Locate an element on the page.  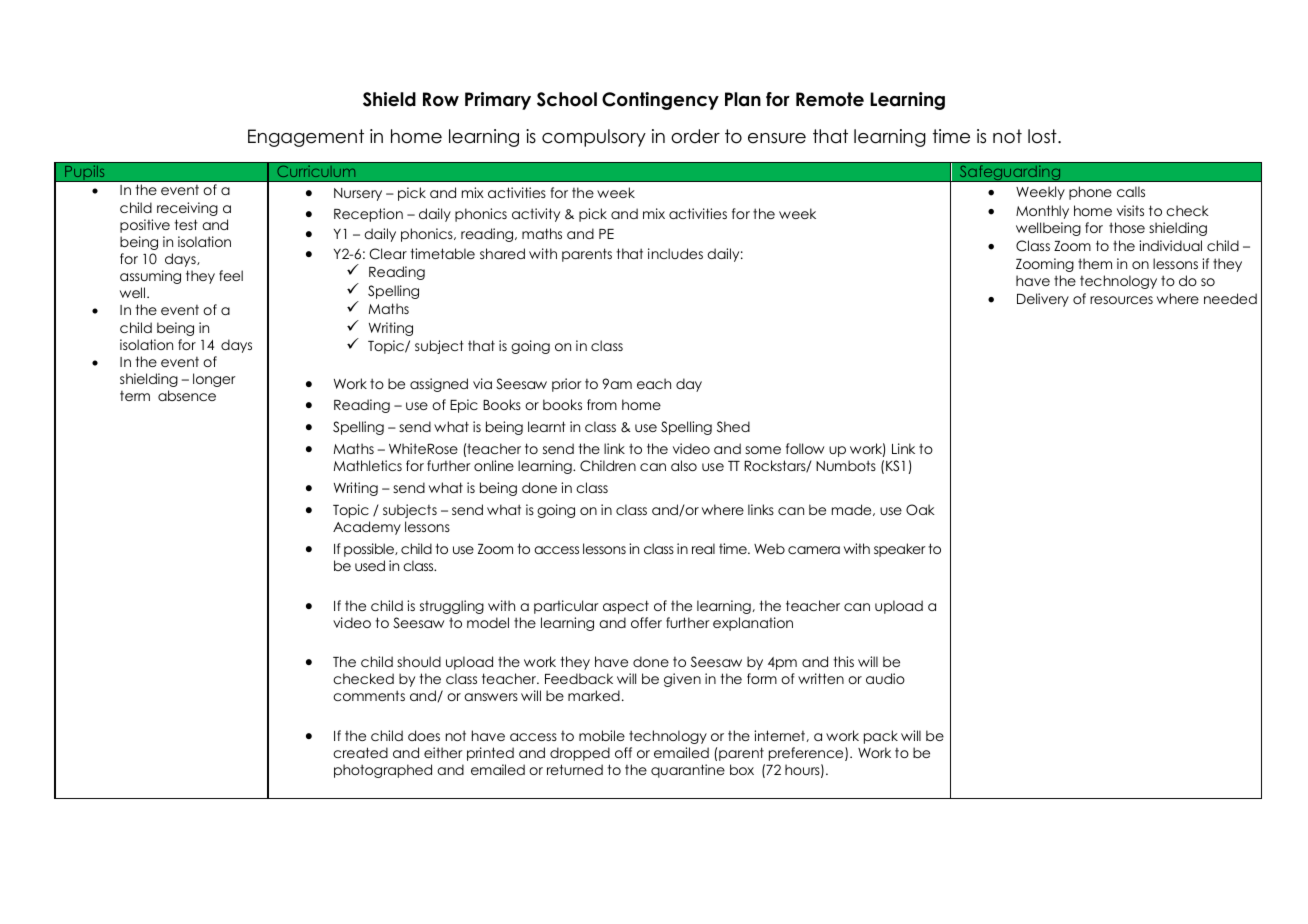
feel is located at coordinates (231, 275).
